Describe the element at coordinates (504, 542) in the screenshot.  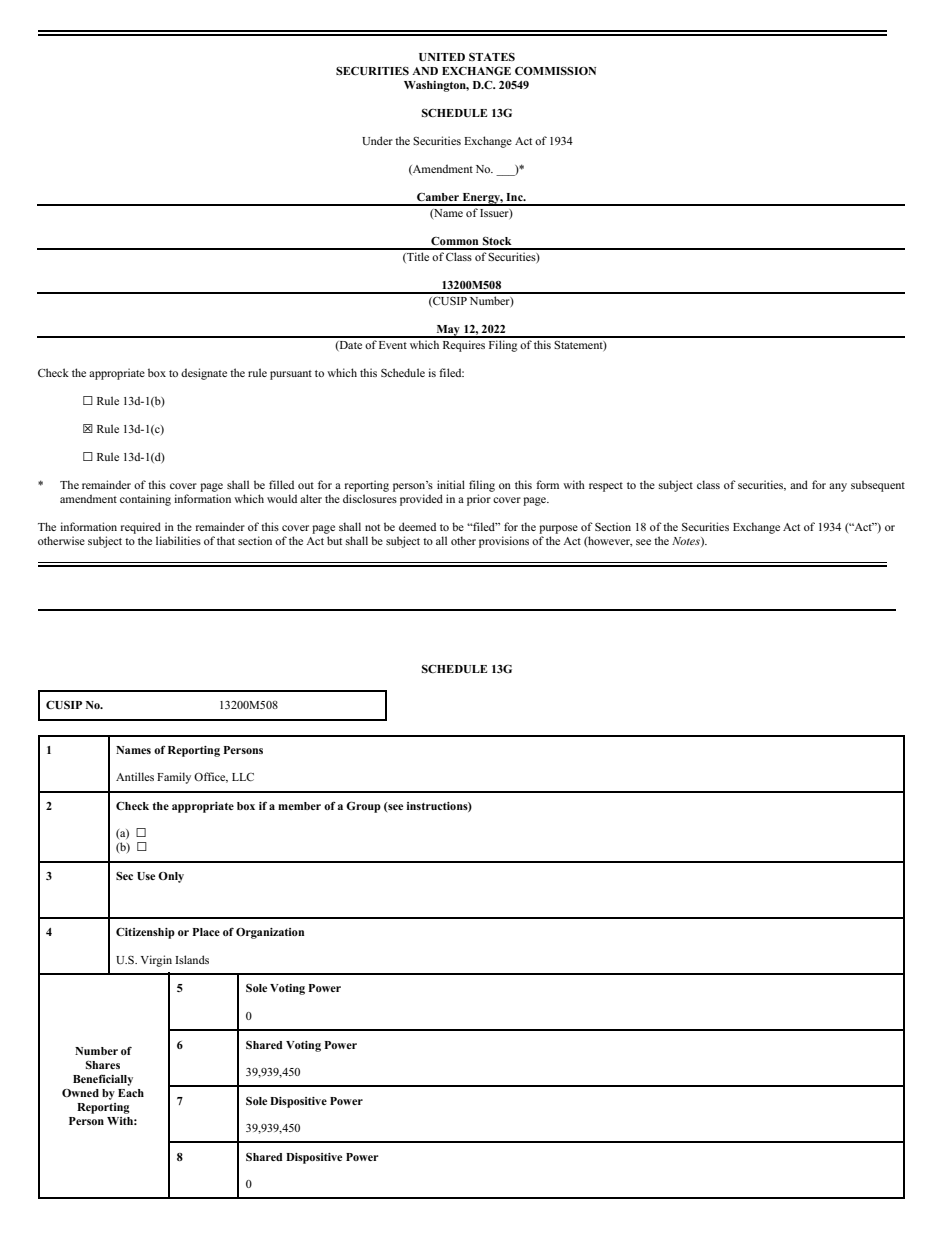
I see `provisions` at that location.
